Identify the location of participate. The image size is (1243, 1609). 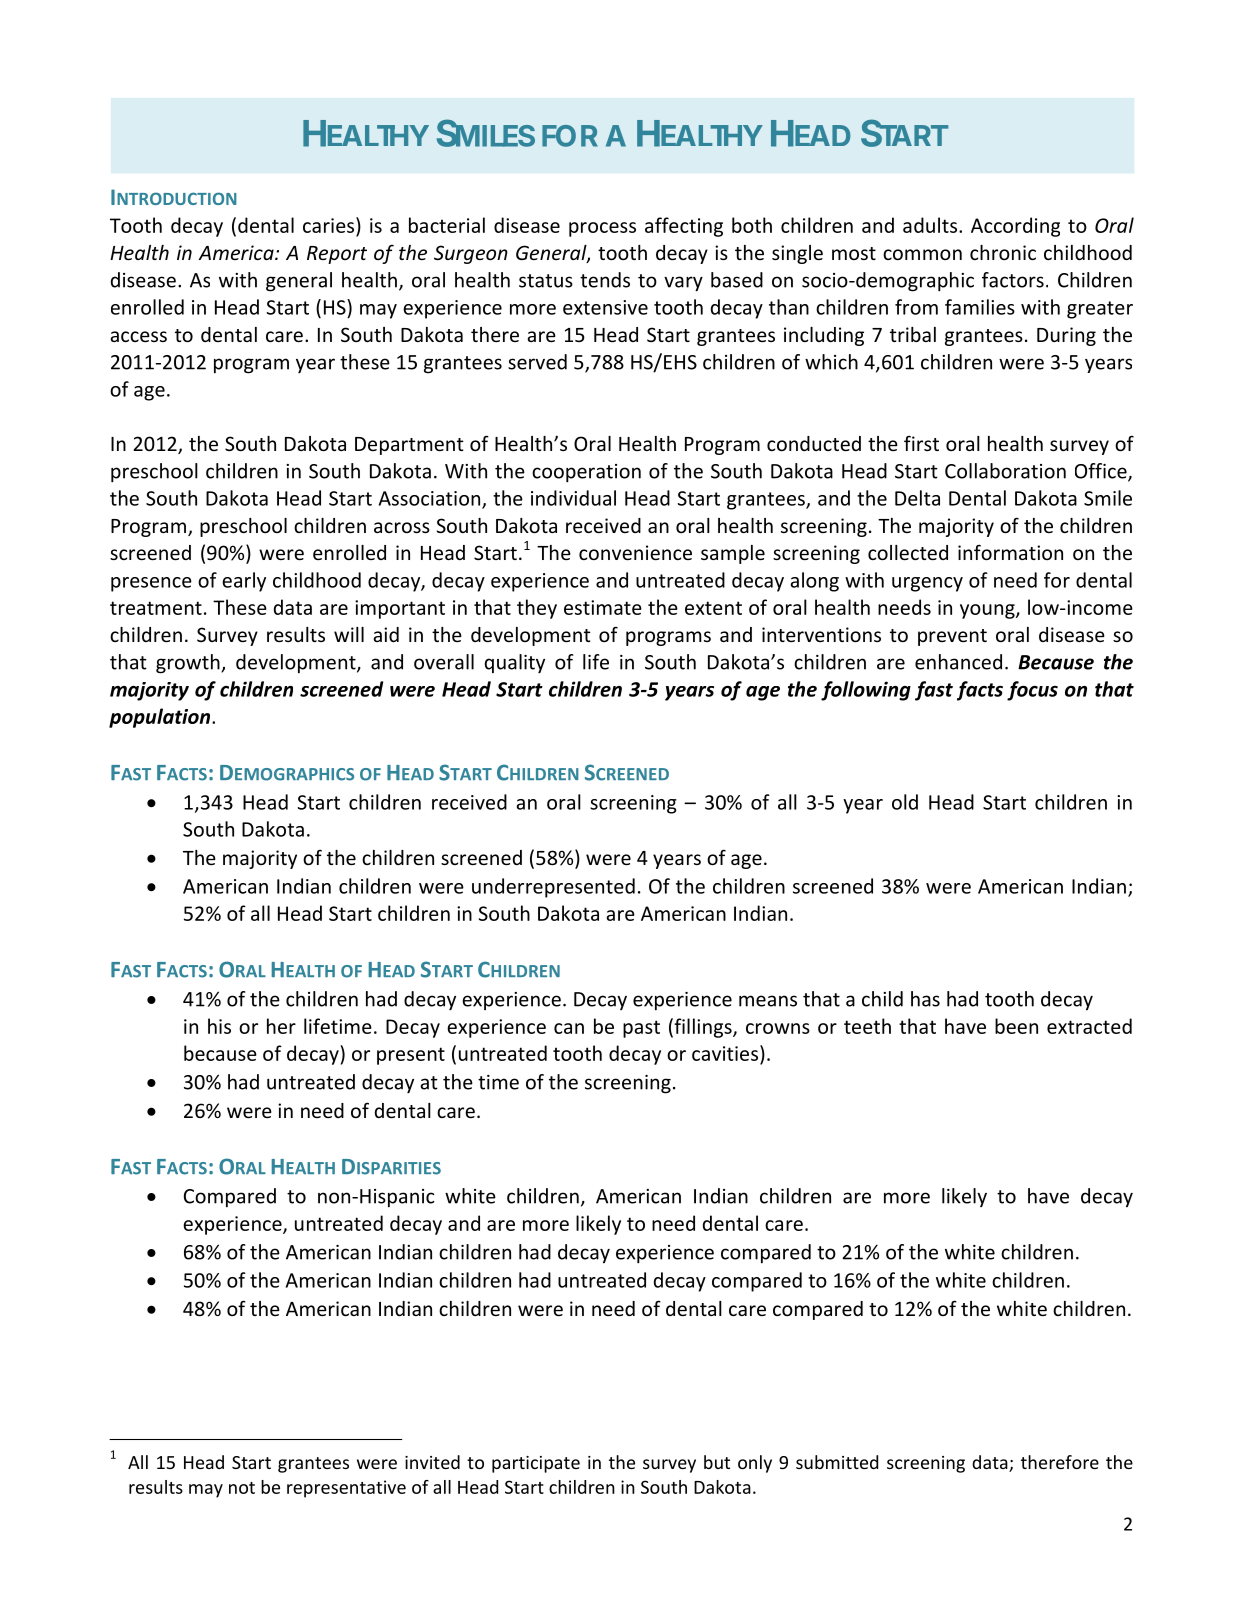
(536, 1464).
